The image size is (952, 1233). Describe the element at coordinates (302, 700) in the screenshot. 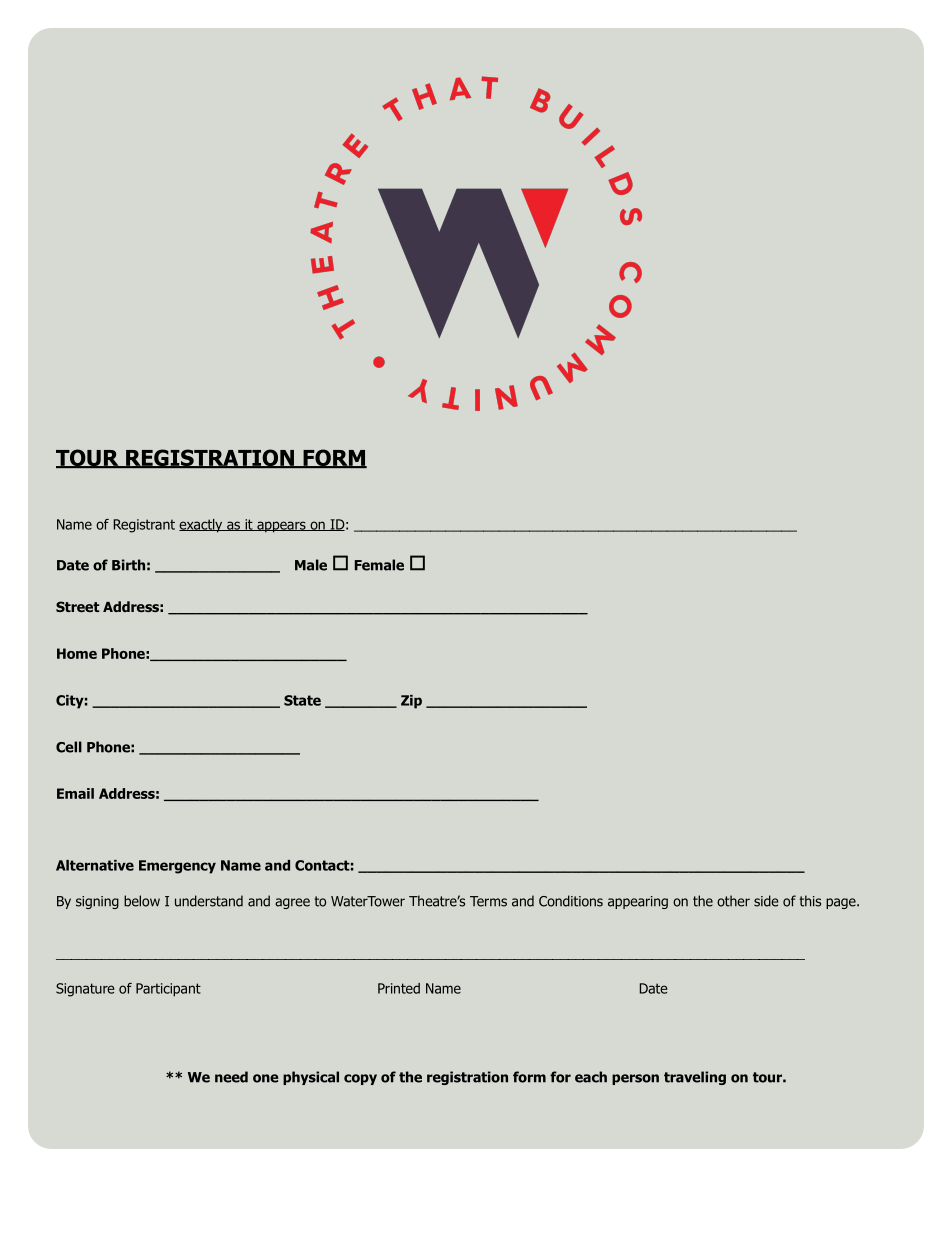

I see `State` at that location.
